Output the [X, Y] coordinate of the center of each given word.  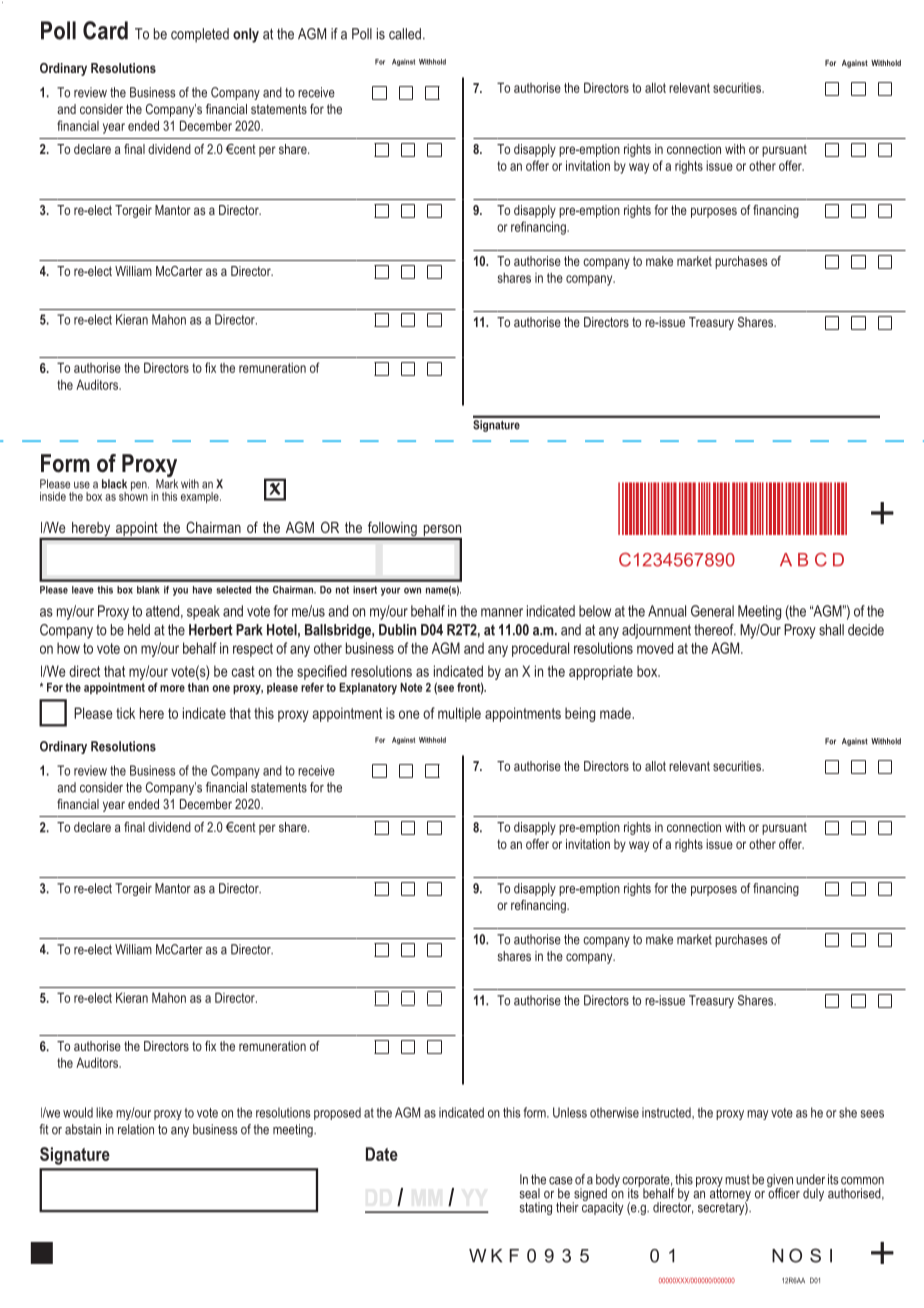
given [780, 1182]
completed [200, 35]
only [246, 35]
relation [136, 1129]
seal [529, 1193]
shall [831, 630]
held [139, 630]
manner [502, 612]
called [405, 34]
